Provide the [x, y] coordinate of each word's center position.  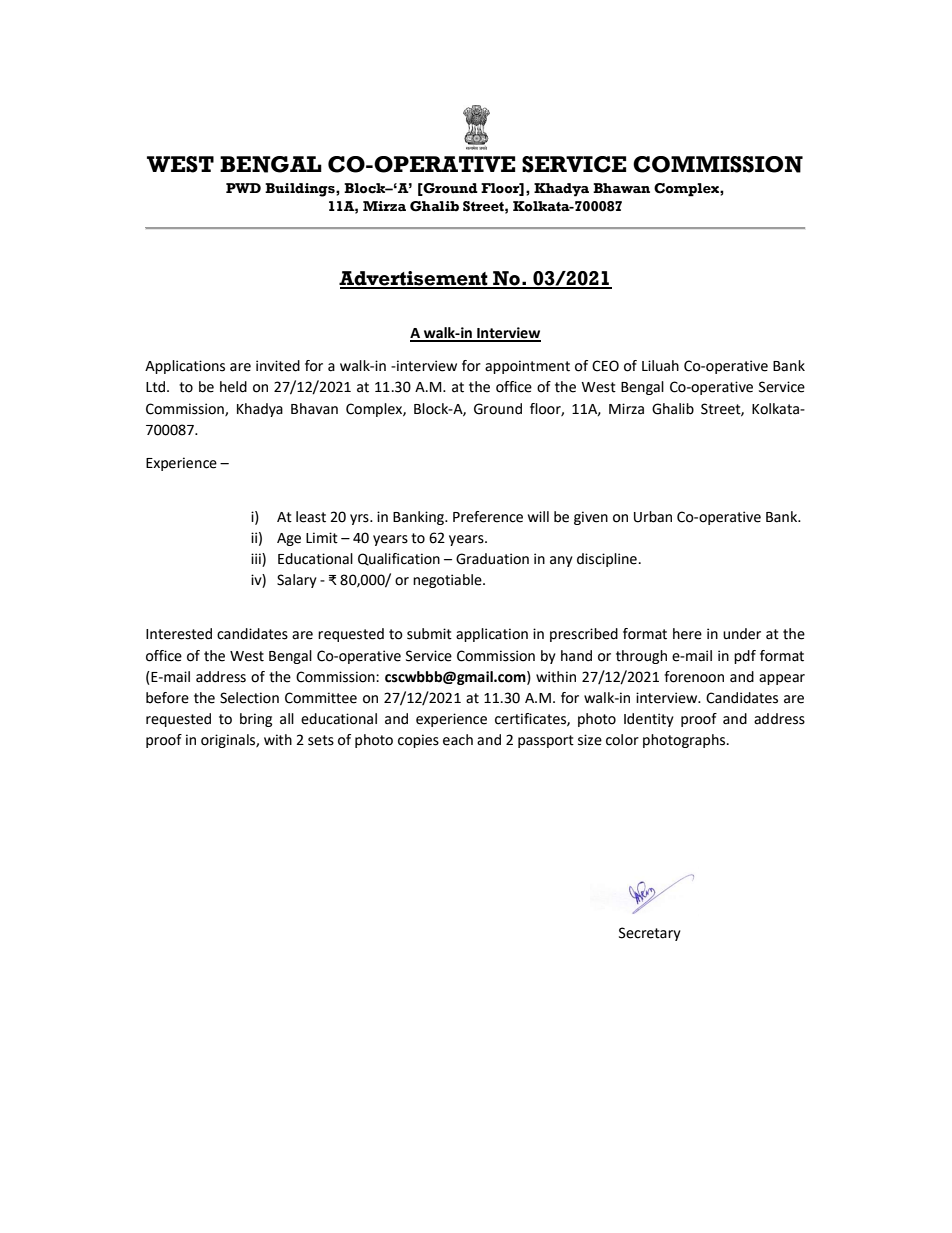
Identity [649, 720]
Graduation [492, 559]
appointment [527, 367]
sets [321, 740]
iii [257, 560]
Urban [653, 517]
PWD [243, 188]
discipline [607, 560]
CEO [605, 366]
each [458, 740]
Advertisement [414, 279]
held [233, 387]
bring [256, 720]
